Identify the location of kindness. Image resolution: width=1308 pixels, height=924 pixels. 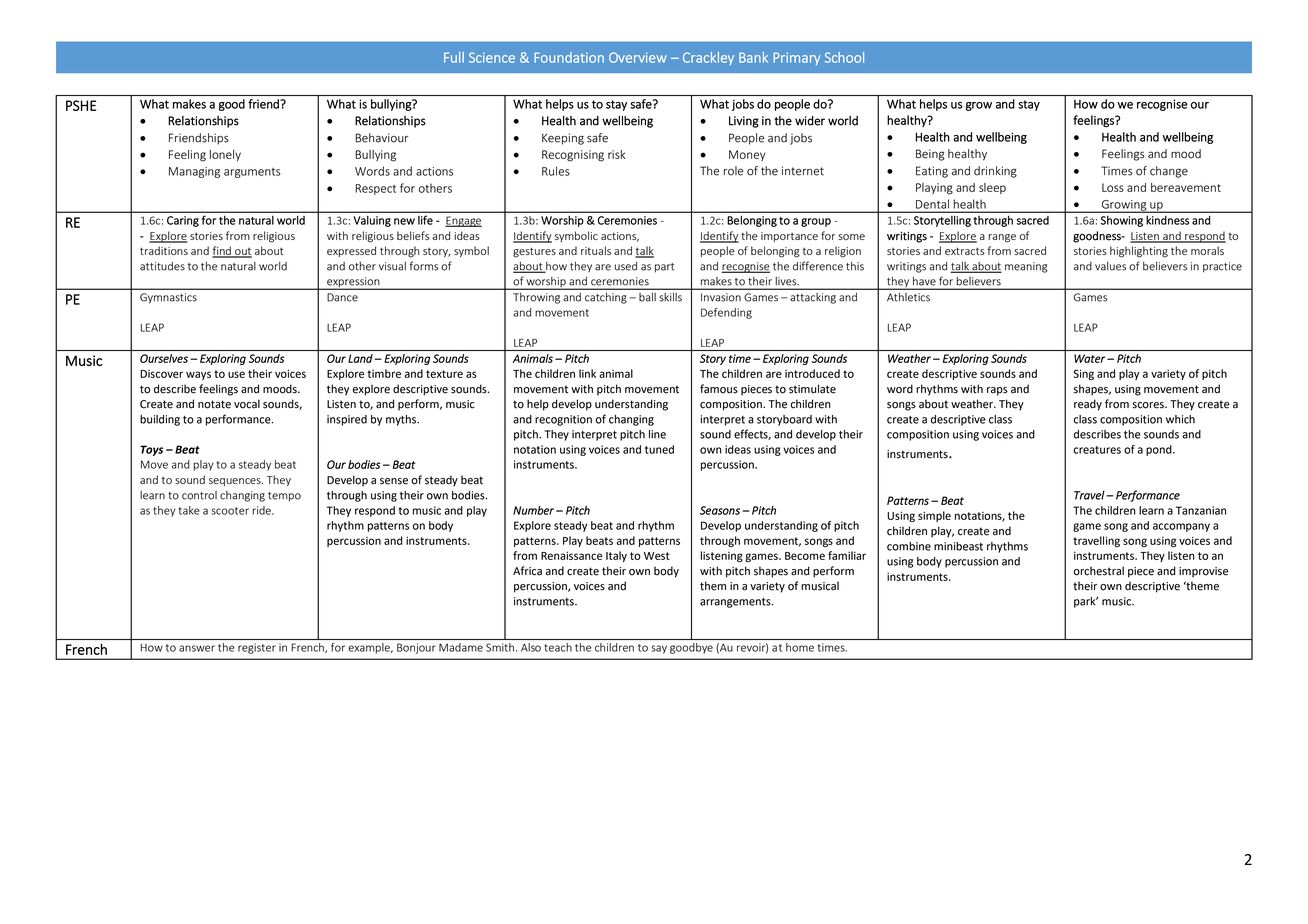
(1168, 220).
